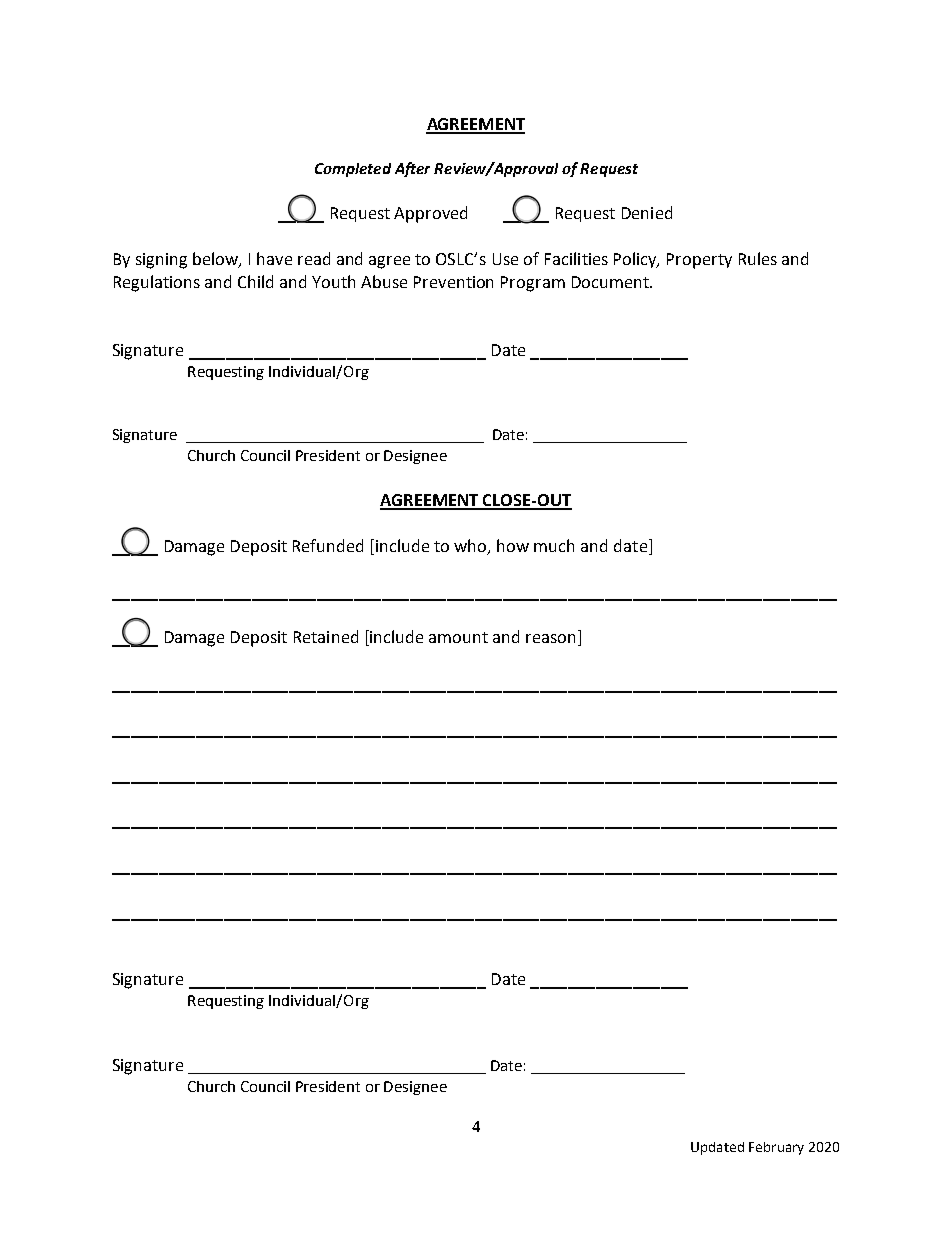 Image resolution: width=952 pixels, height=1233 pixels. I want to click on Retained, so click(326, 636).
